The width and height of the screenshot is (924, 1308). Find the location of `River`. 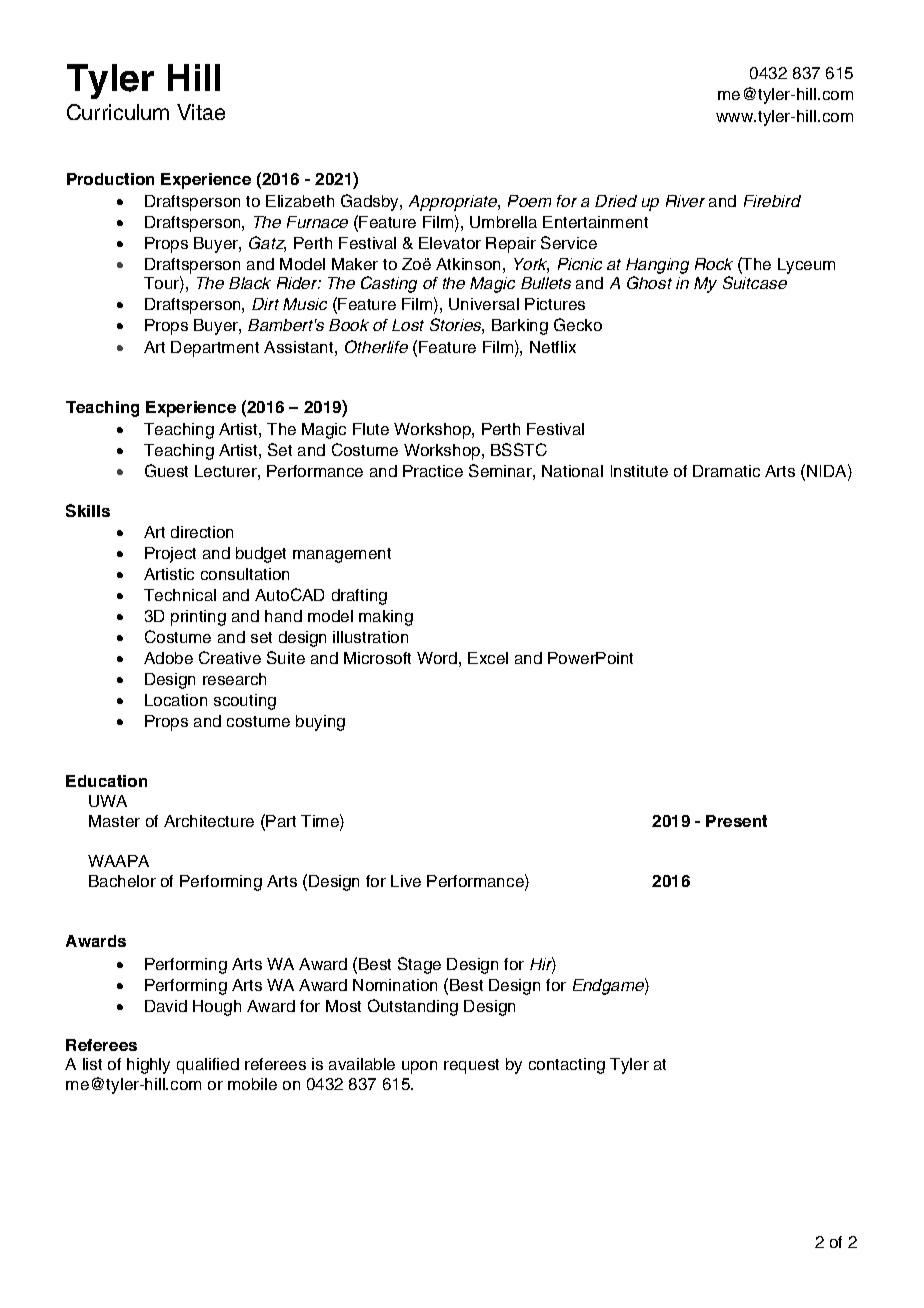

River is located at coordinates (685, 201).
